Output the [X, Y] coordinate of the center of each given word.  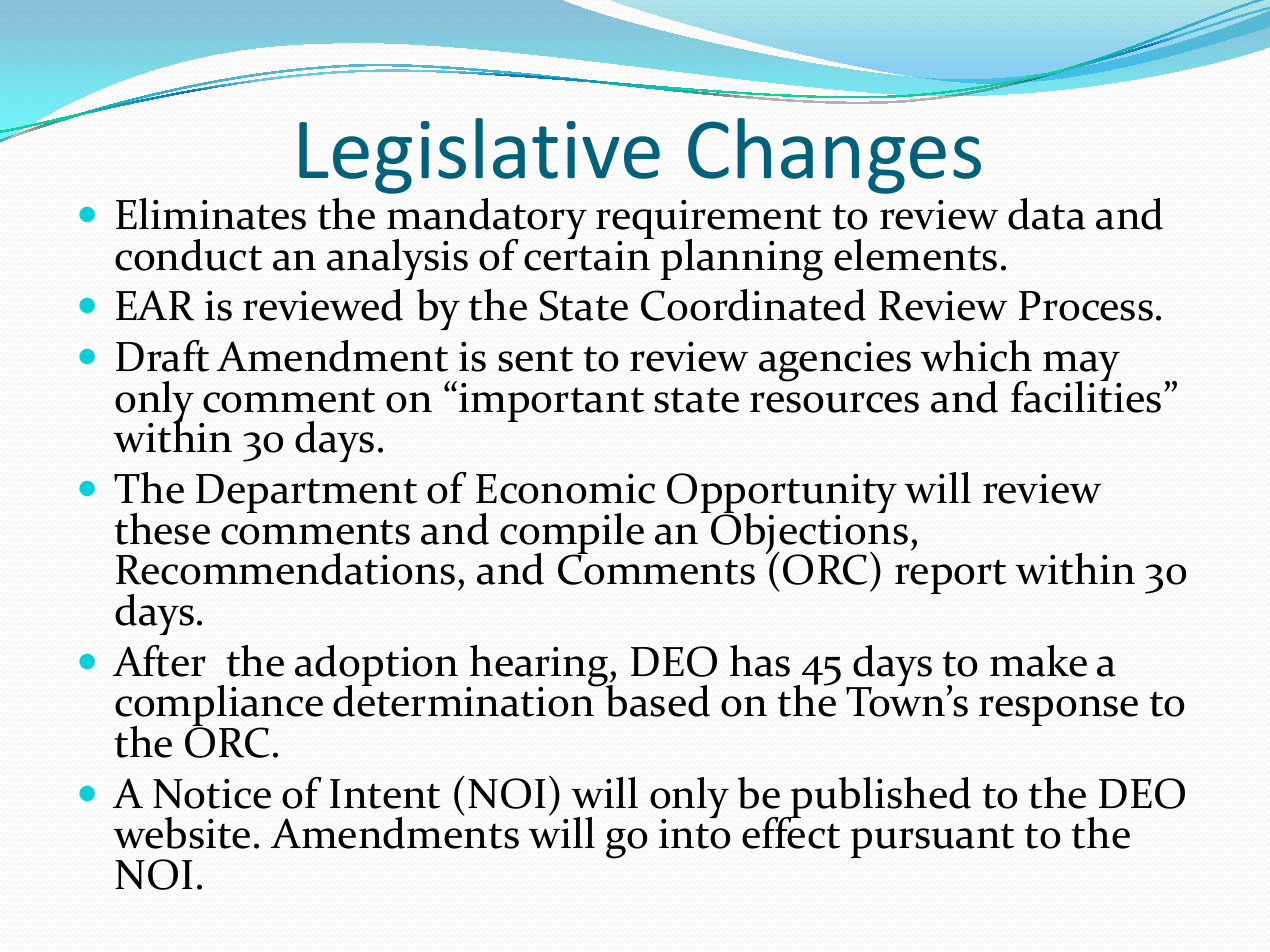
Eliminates [211, 214]
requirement [708, 221]
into [694, 833]
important [551, 402]
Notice [212, 794]
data [1047, 214]
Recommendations [285, 569]
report [950, 576]
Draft [162, 356]
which [976, 356]
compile [572, 534]
